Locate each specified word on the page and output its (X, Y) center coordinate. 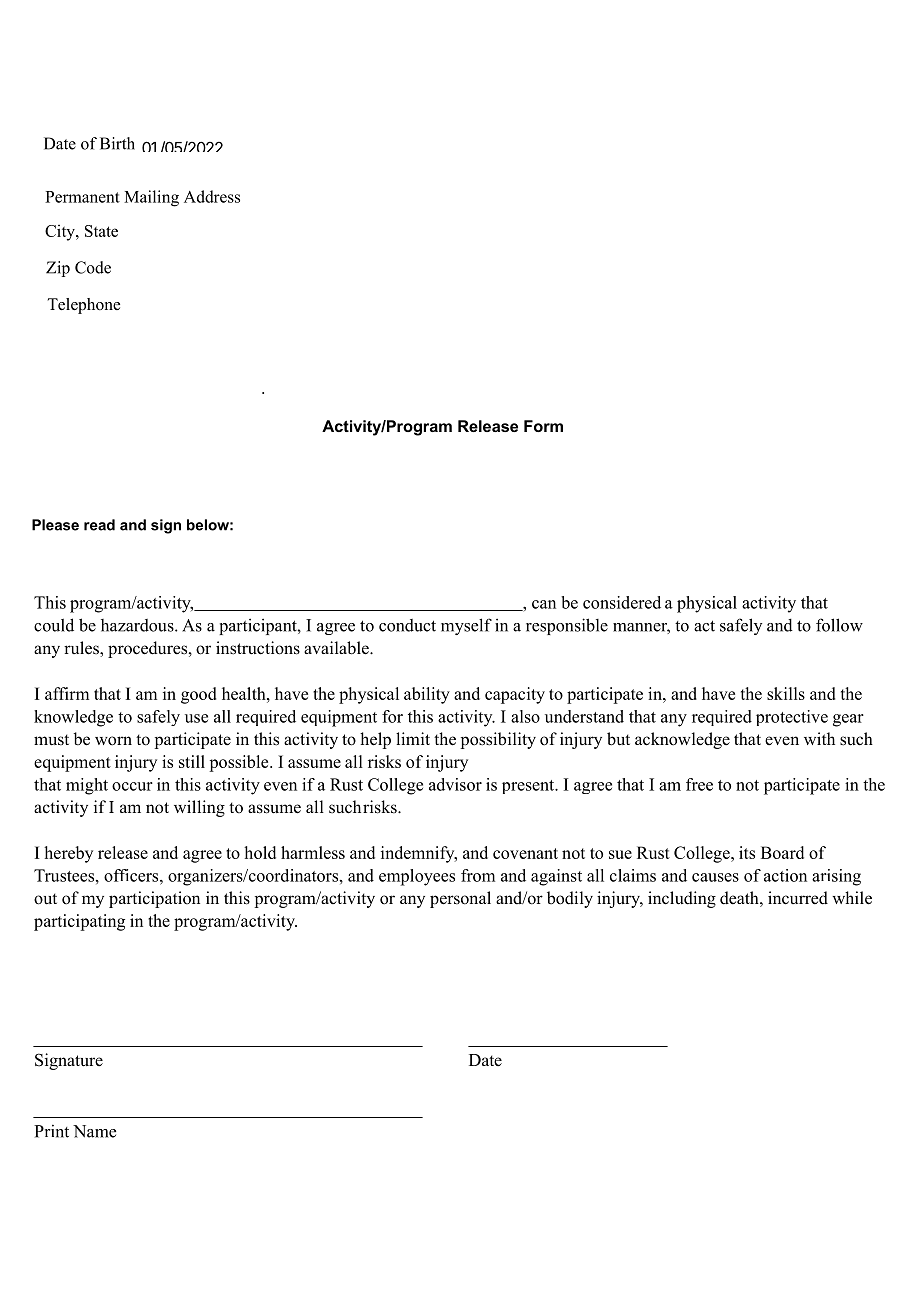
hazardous (138, 625)
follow (839, 625)
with (819, 738)
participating (79, 922)
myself (466, 626)
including (682, 899)
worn (113, 741)
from (478, 875)
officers (132, 875)
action (785, 875)
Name (94, 1131)
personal (460, 899)
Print (51, 1131)
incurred (798, 898)
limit (413, 738)
